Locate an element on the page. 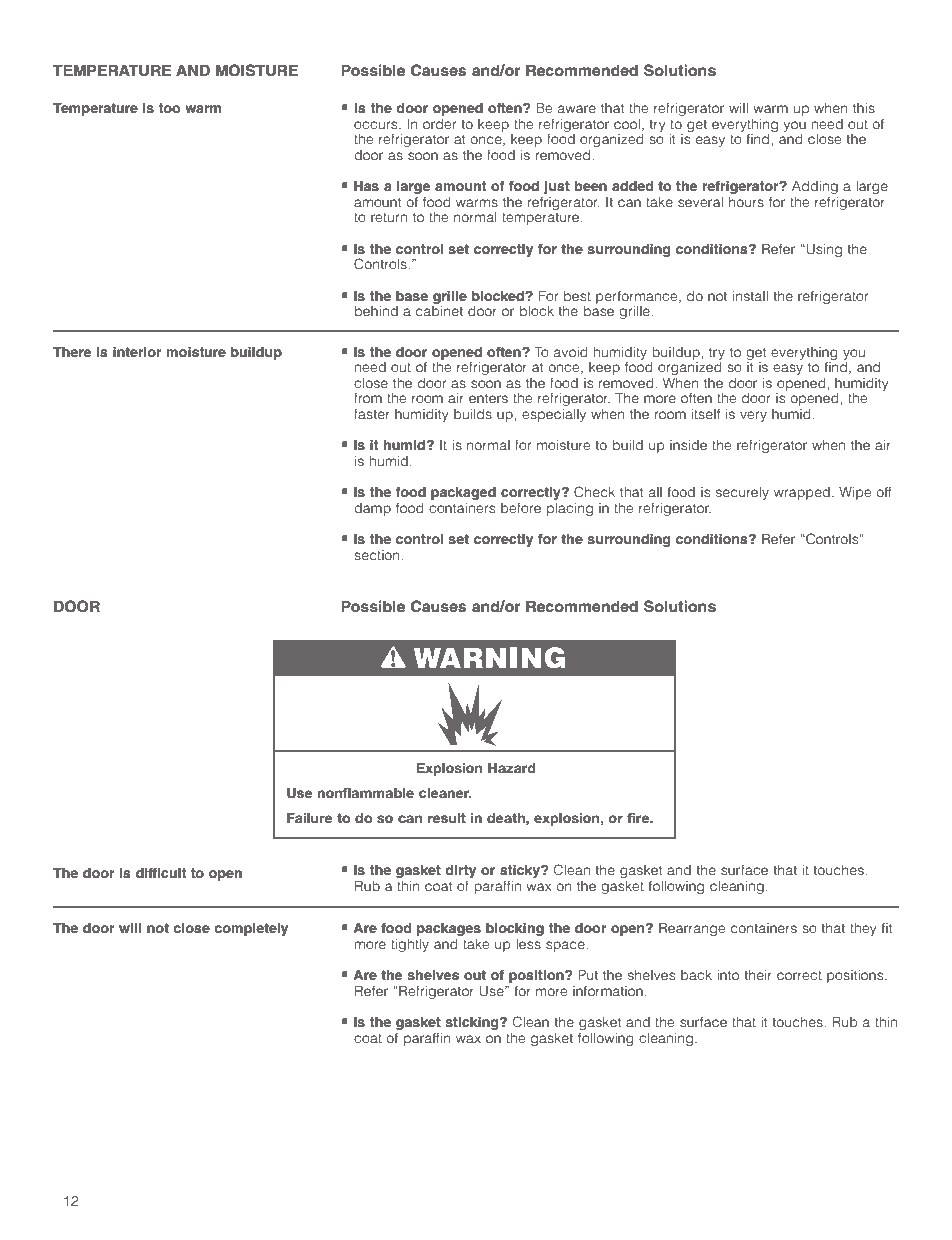  section is located at coordinates (378, 555).
